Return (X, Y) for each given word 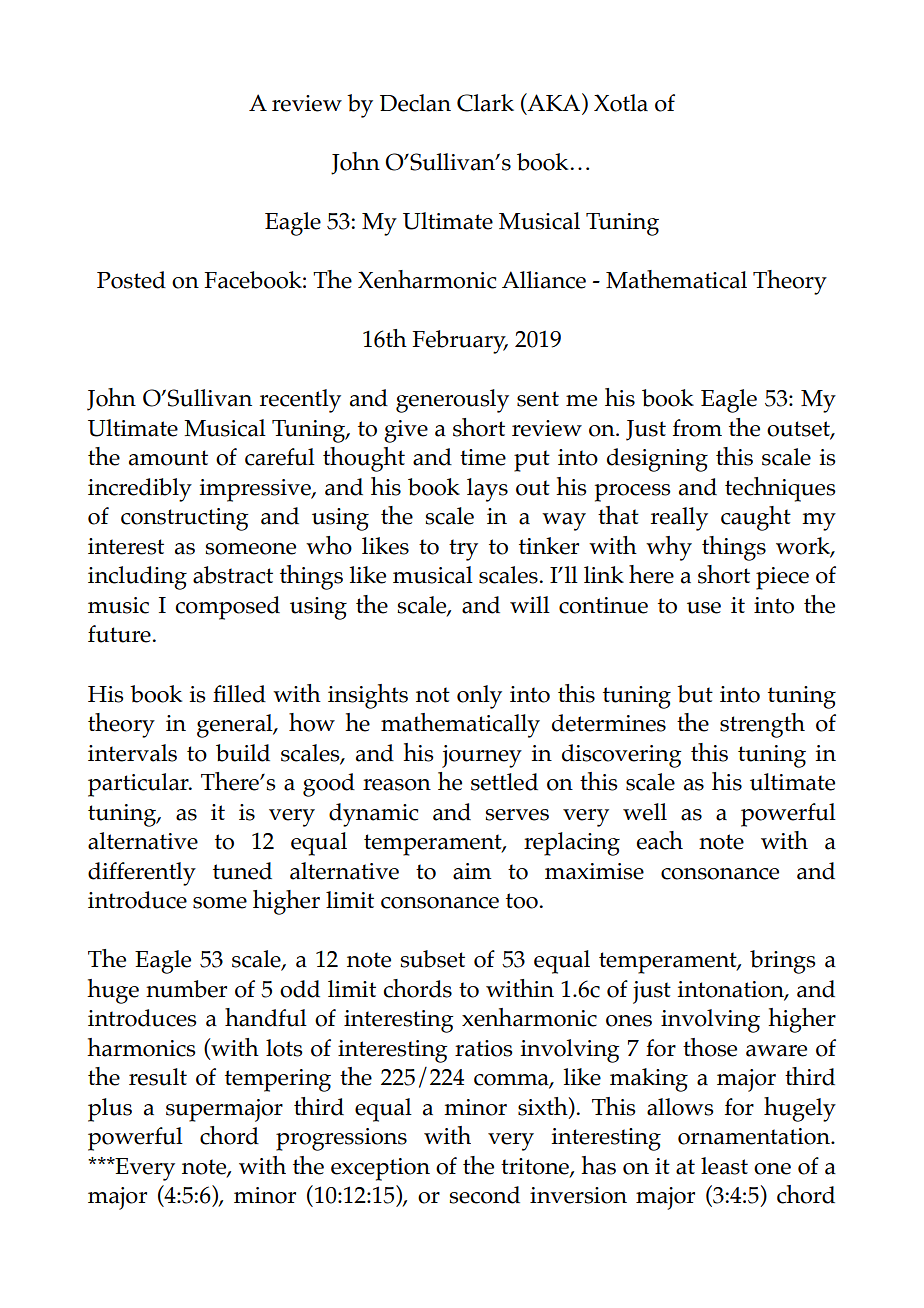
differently (142, 874)
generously (452, 401)
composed (228, 608)
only (479, 697)
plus (110, 1110)
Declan (415, 103)
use (704, 608)
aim (472, 871)
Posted (131, 280)
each (660, 840)
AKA (554, 103)
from (697, 428)
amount (168, 458)
